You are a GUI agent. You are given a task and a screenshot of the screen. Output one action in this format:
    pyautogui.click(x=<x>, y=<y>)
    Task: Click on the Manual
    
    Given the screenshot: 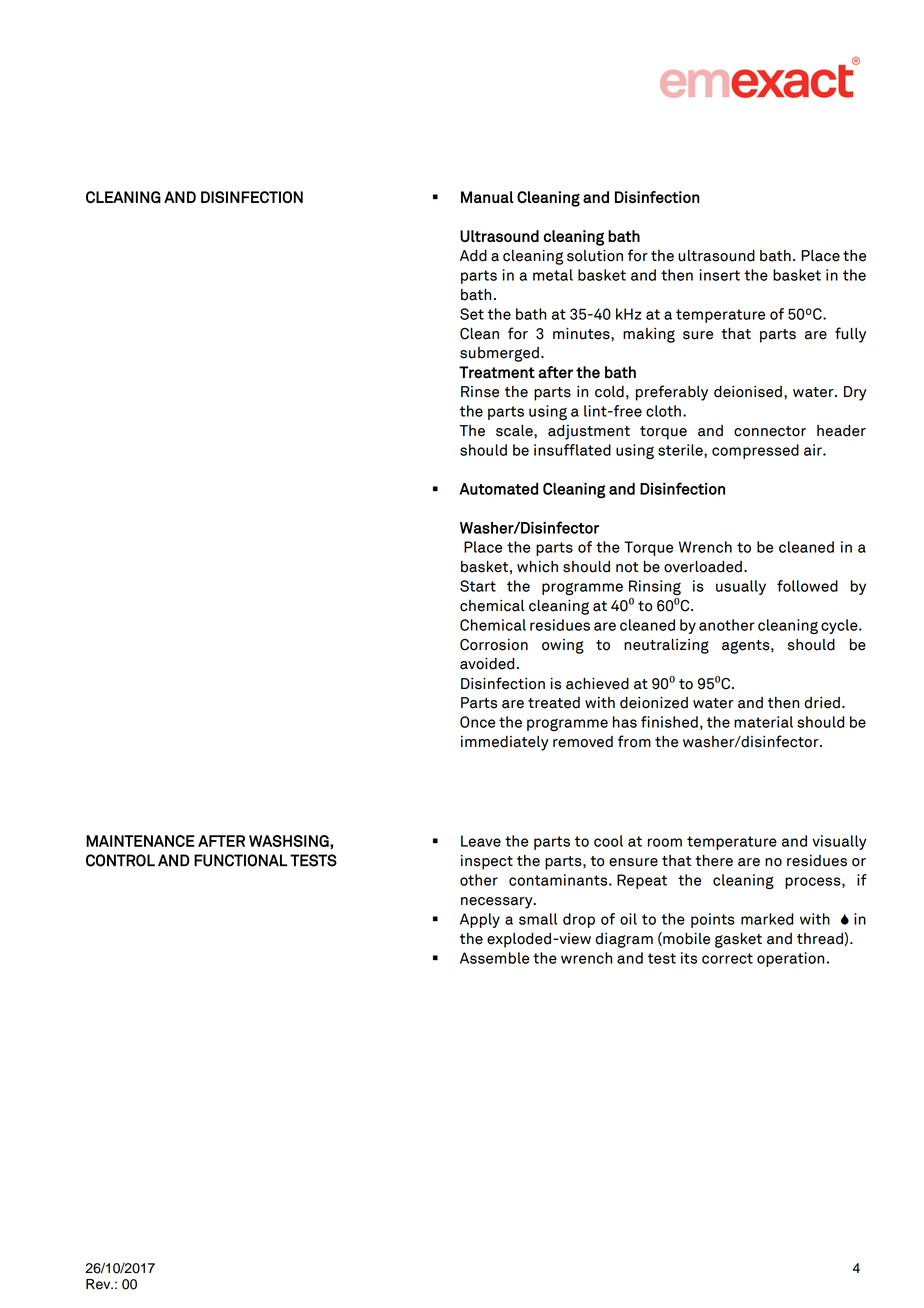 What is the action you would take?
    pyautogui.click(x=487, y=197)
